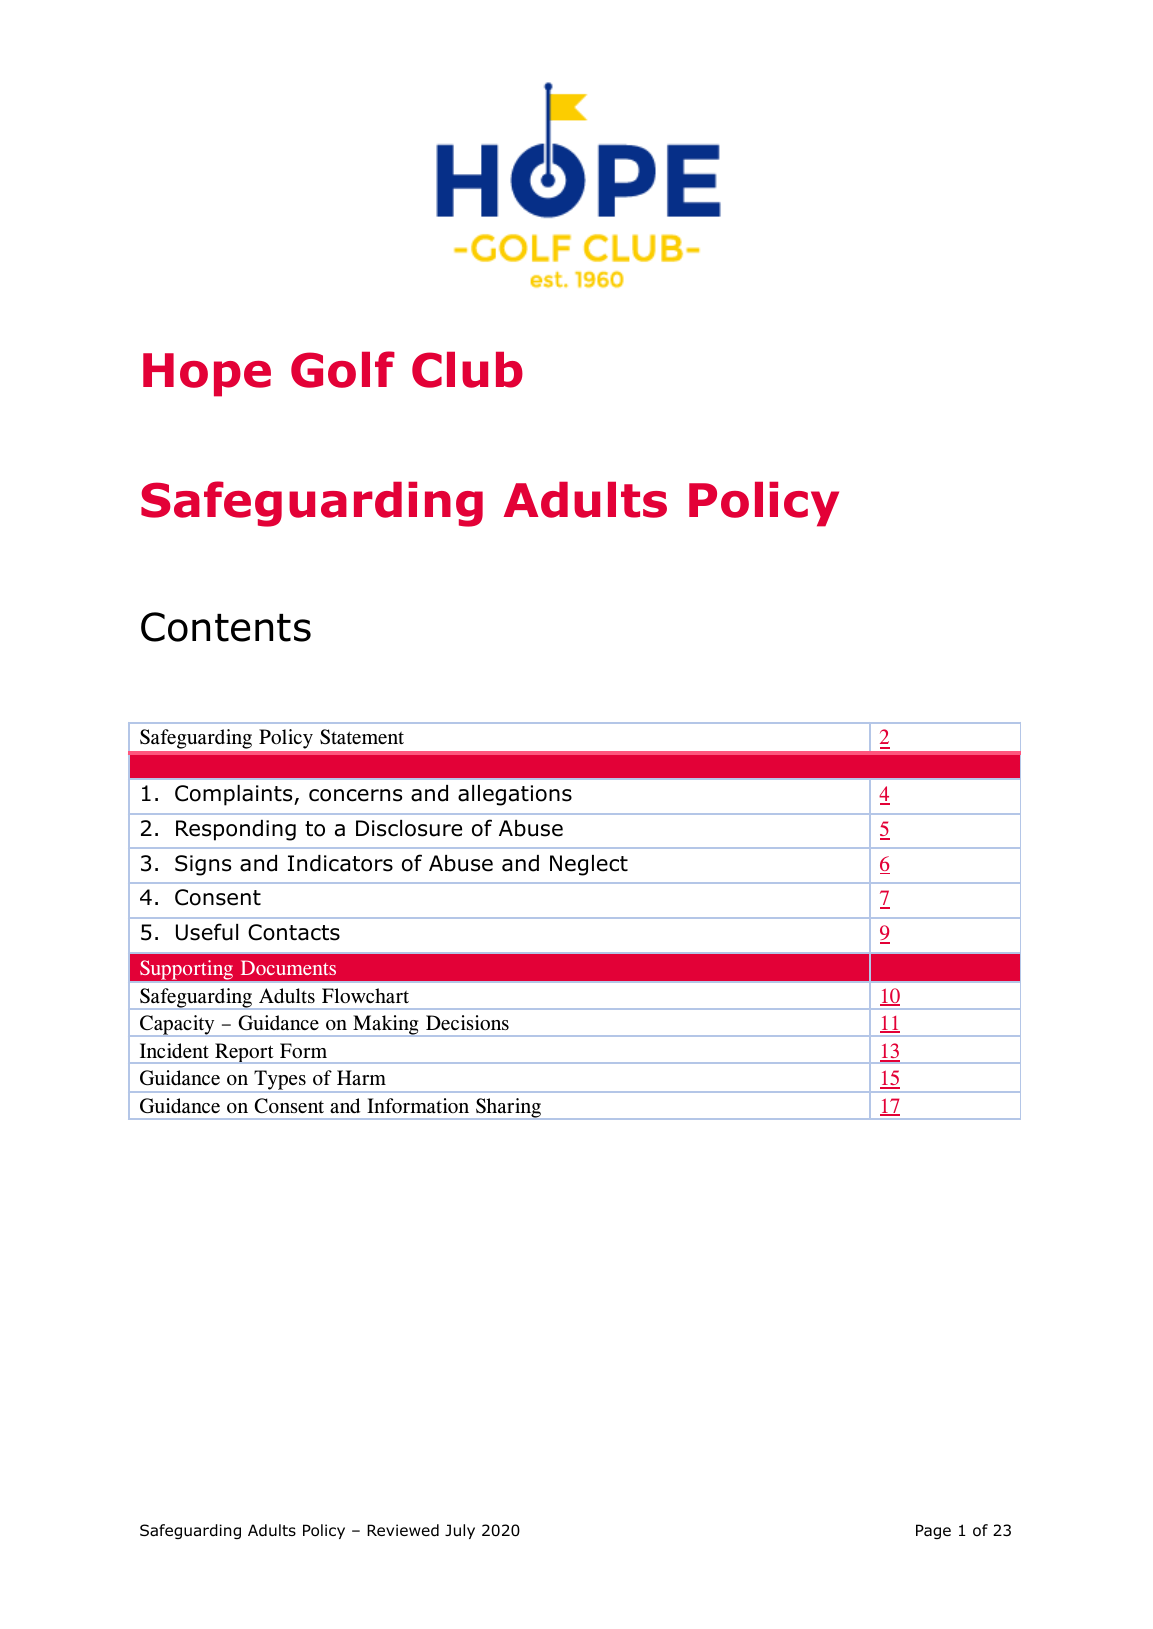  I want to click on allegations, so click(515, 795).
